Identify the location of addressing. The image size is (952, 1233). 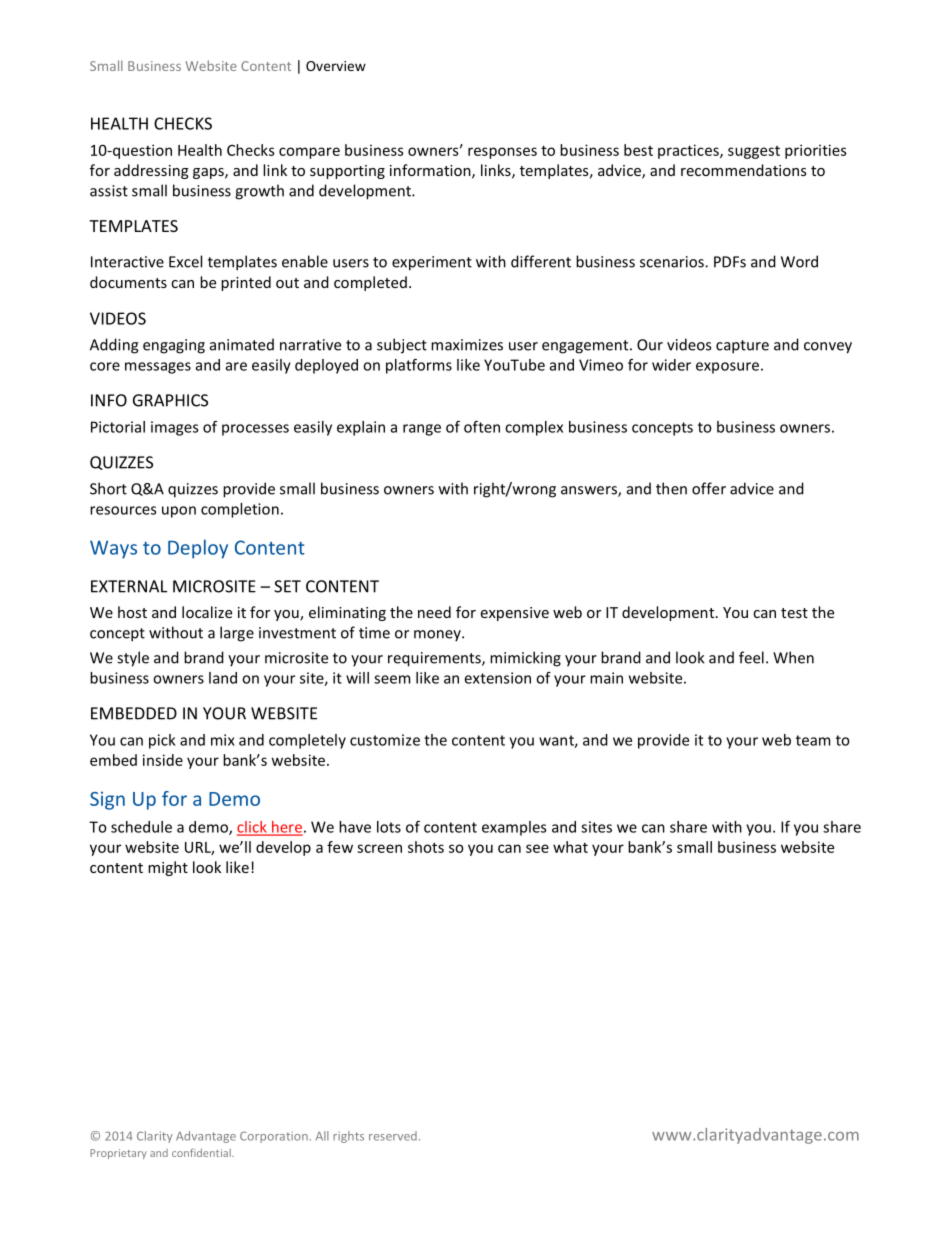
(151, 171).
